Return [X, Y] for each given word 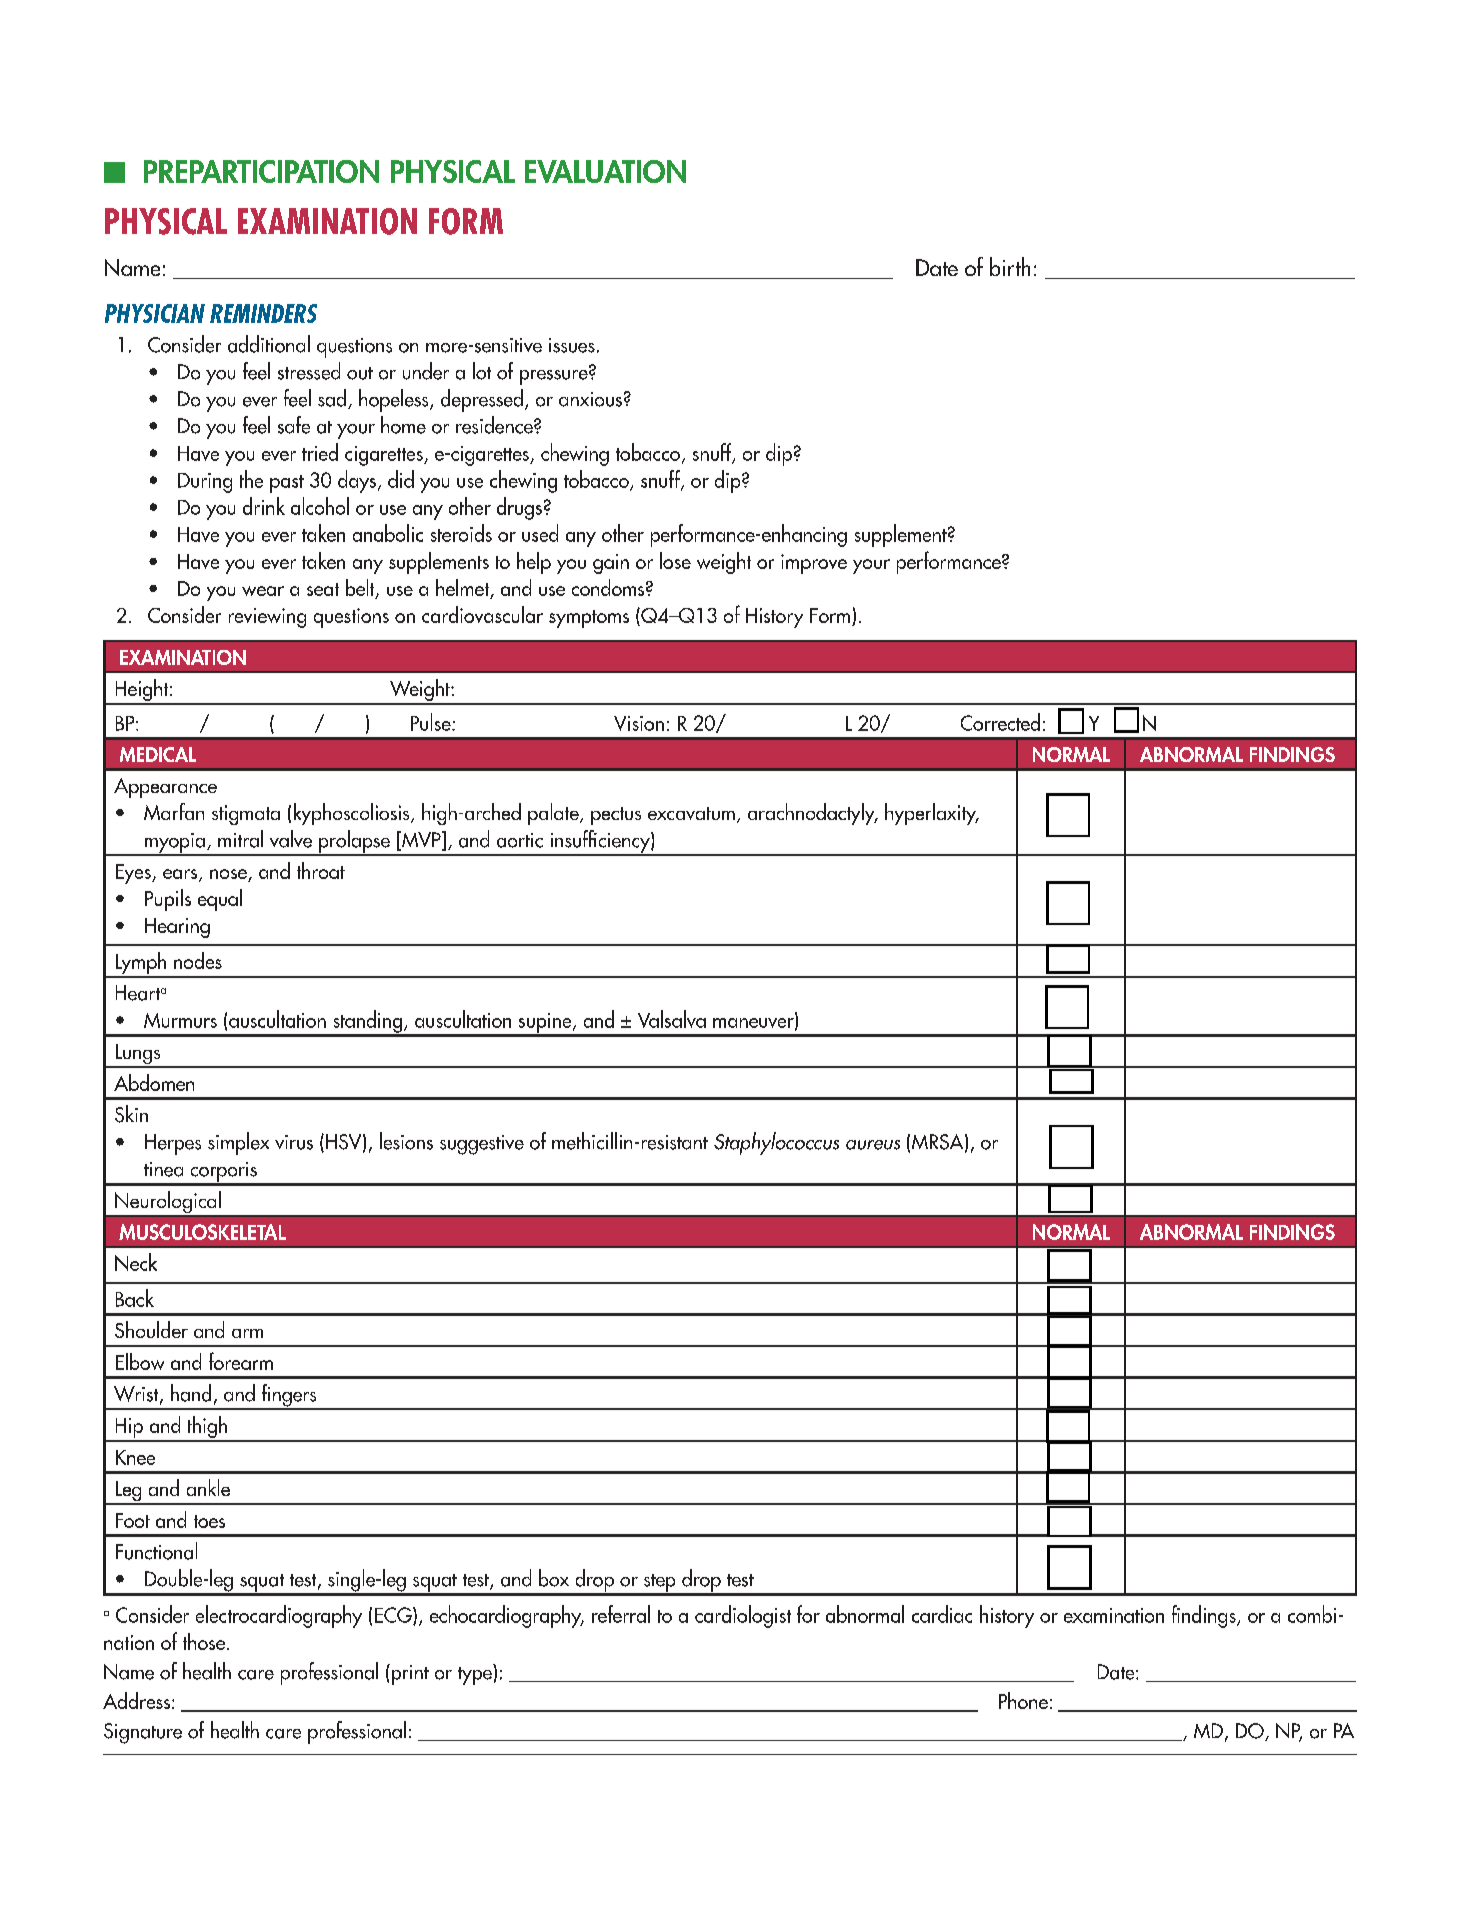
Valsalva [672, 1019]
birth [1010, 266]
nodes [198, 960]
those [204, 1641]
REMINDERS [263, 313]
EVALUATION [605, 171]
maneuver [754, 1024]
